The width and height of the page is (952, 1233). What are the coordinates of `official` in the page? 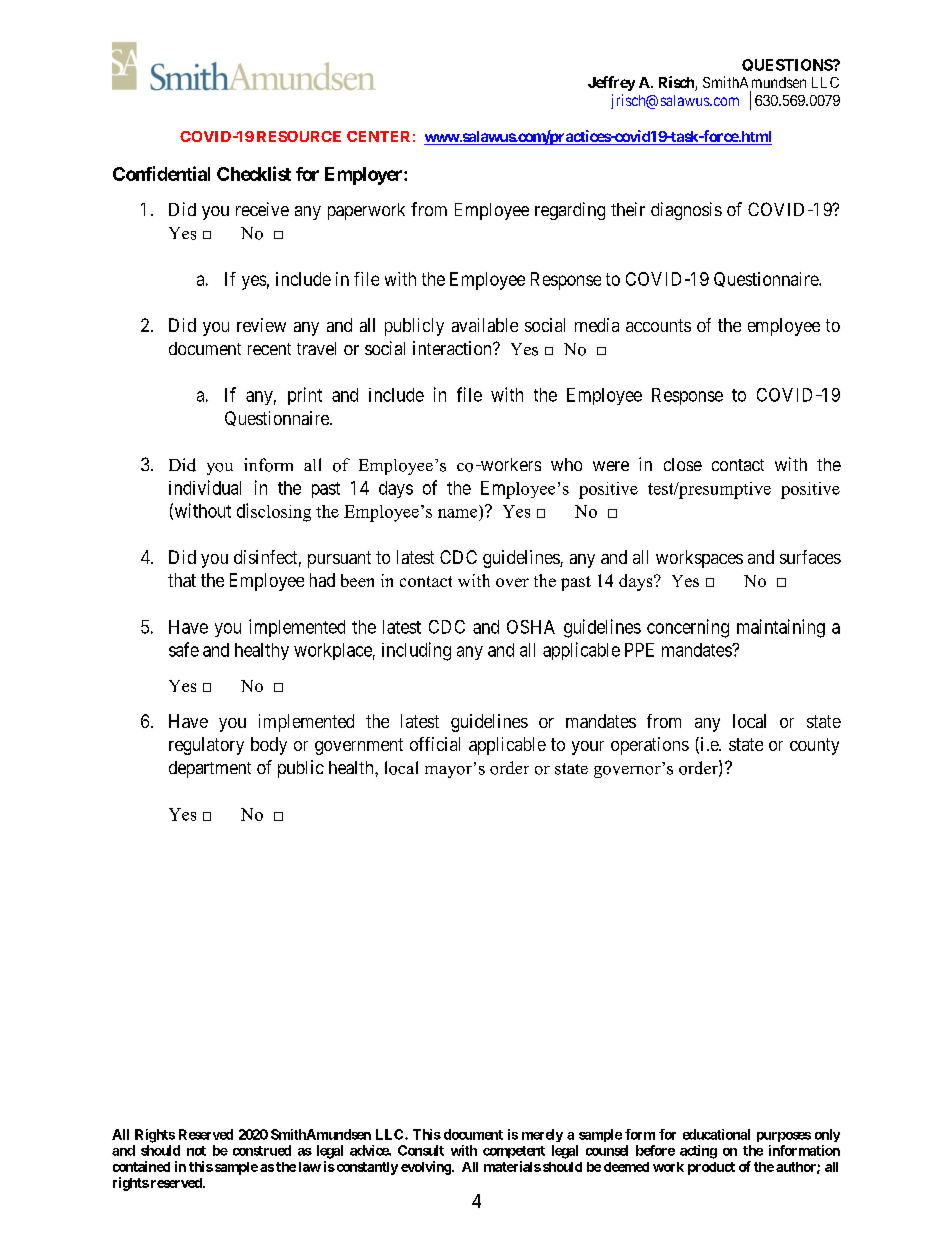 It's located at (435, 744).
